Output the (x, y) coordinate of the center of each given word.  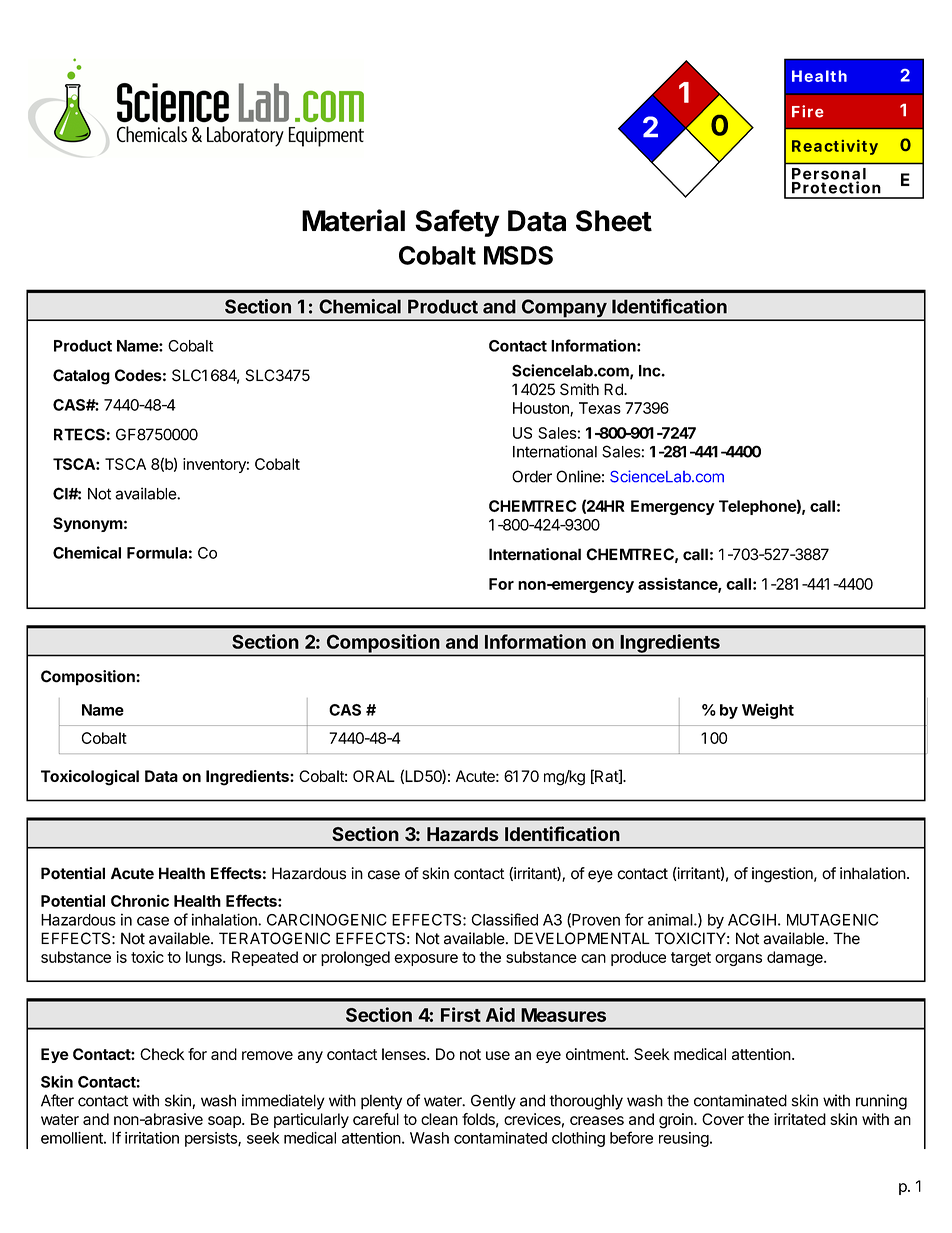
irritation (152, 1138)
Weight (768, 711)
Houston (542, 409)
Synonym (88, 524)
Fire (808, 111)
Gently (493, 1102)
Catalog (81, 377)
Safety (457, 223)
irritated (800, 1119)
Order (532, 476)
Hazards (463, 834)
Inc (650, 371)
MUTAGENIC (832, 920)
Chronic (140, 900)
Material (353, 220)
